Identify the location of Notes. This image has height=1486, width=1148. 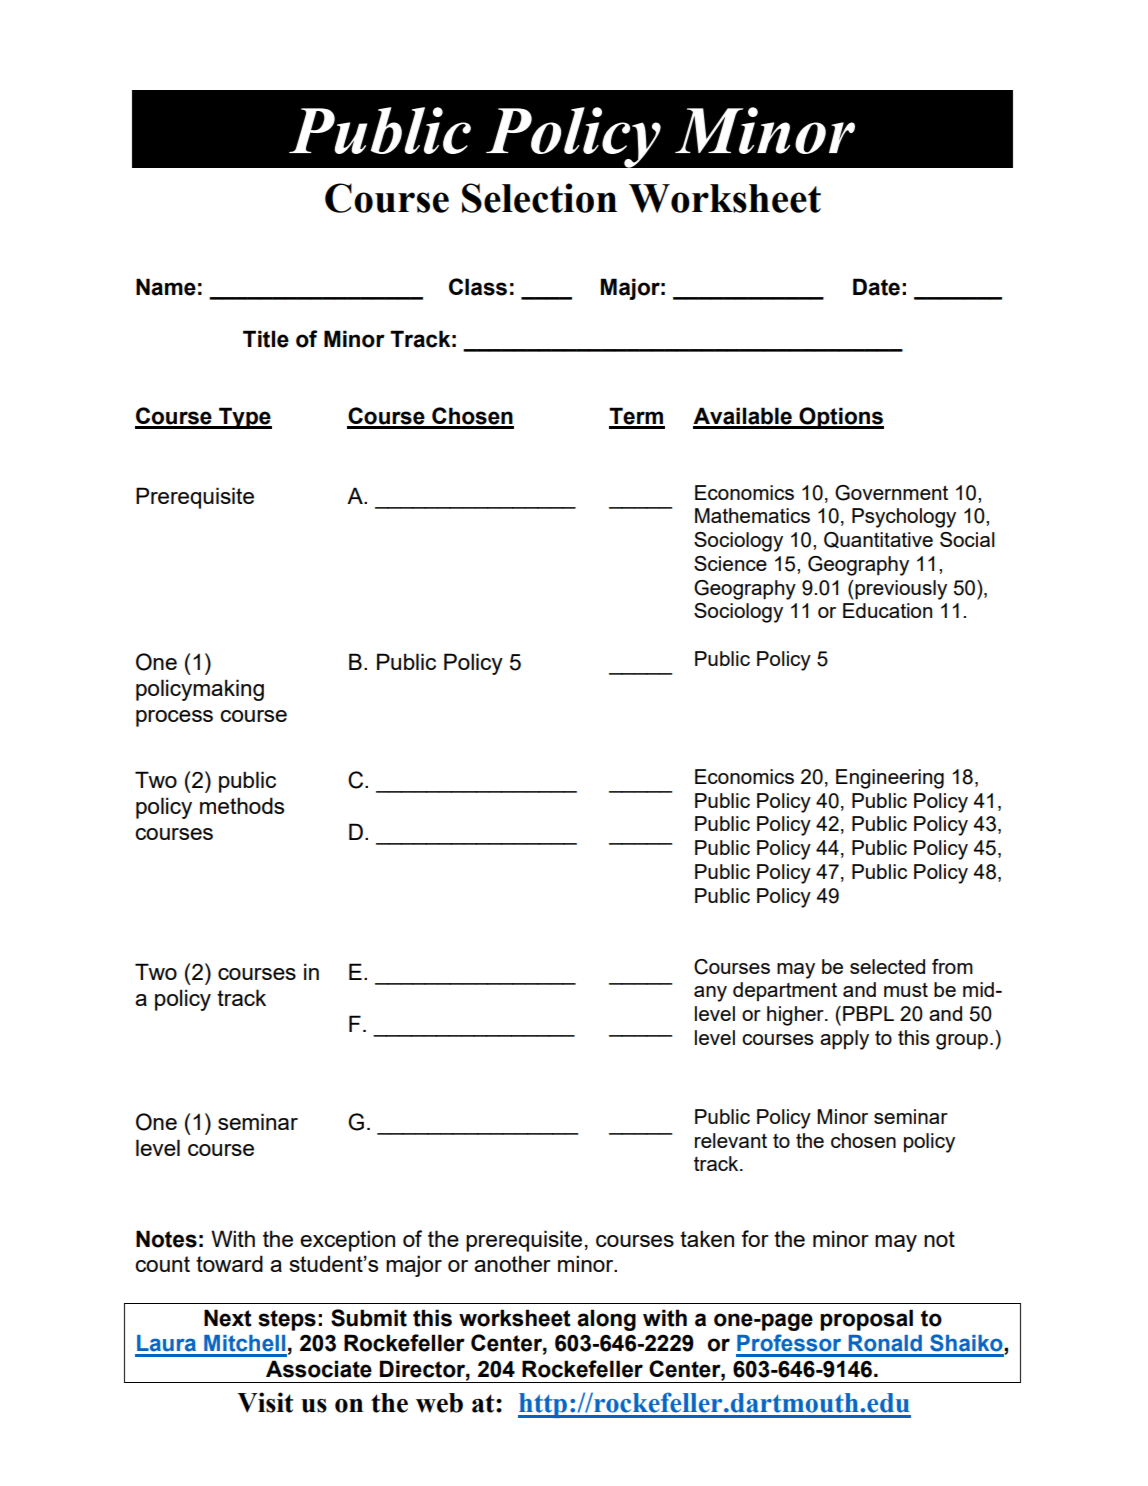
(166, 1239).
